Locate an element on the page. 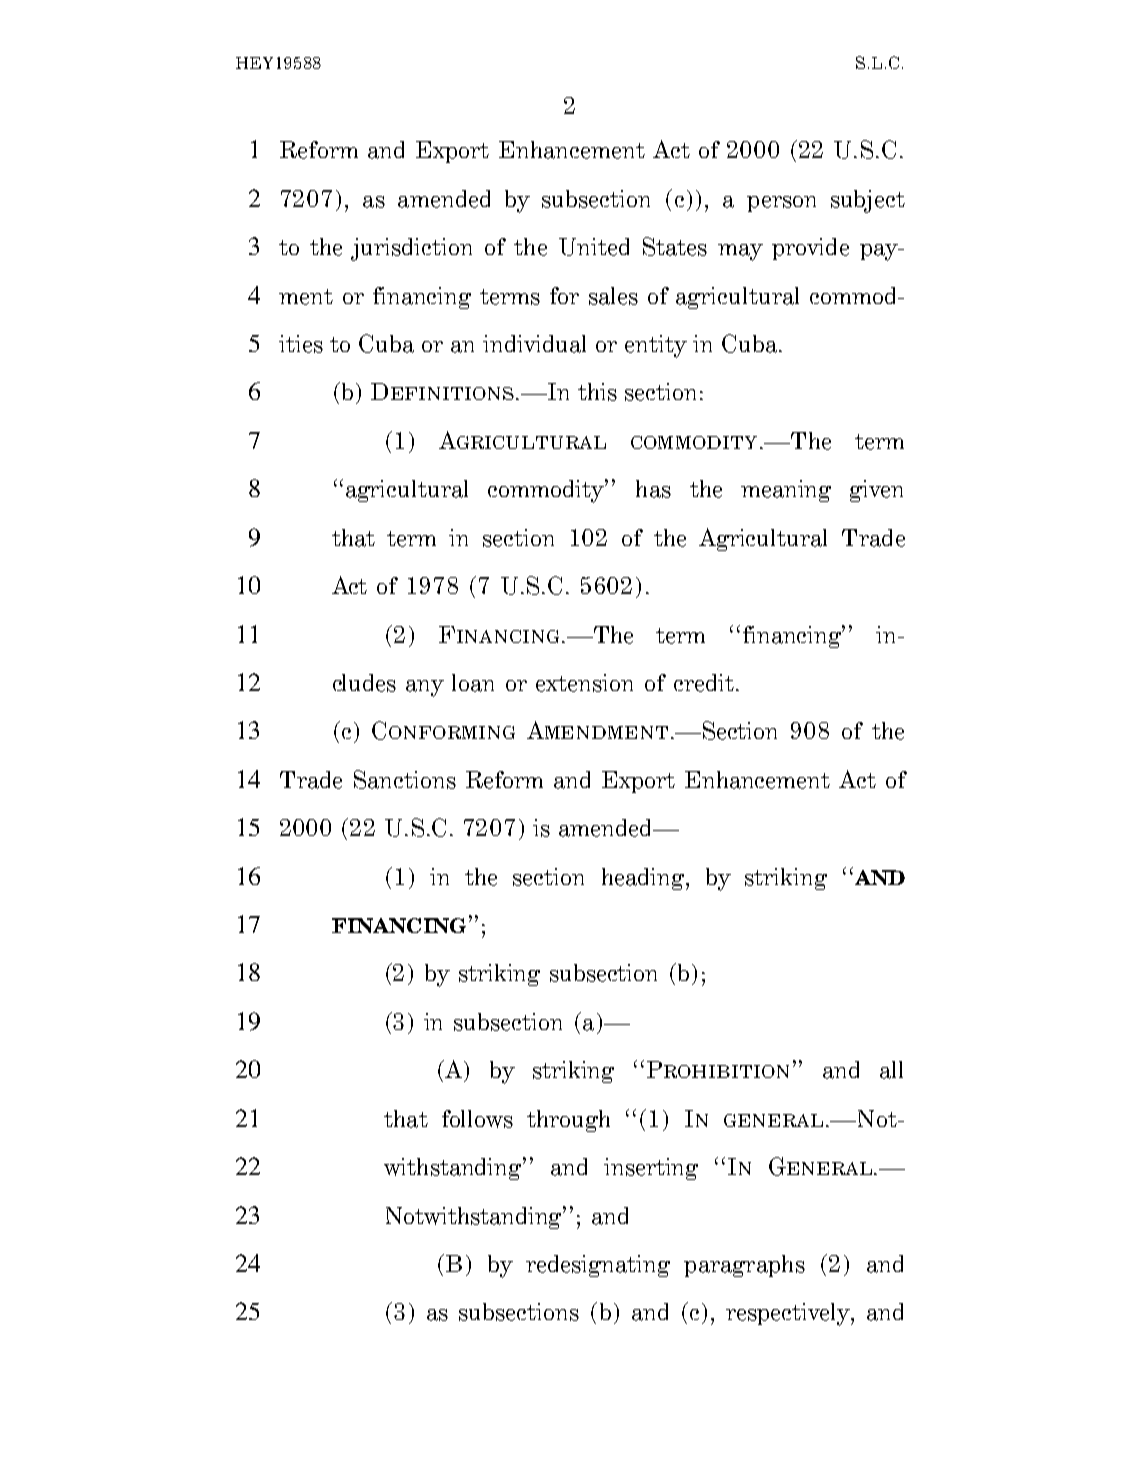 This page has width=1140, height=1475. all is located at coordinates (891, 1070).
